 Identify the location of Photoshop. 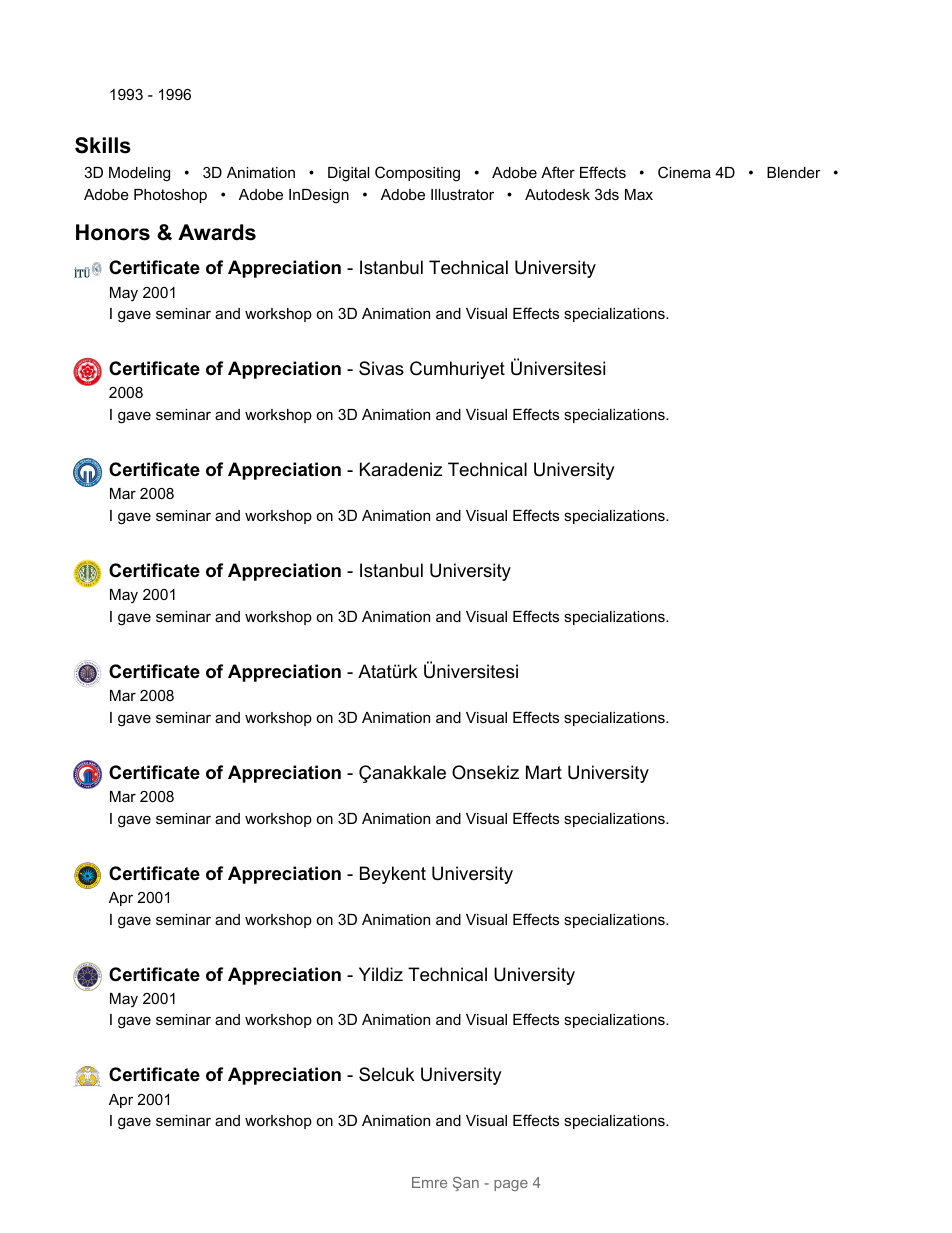
(170, 196).
